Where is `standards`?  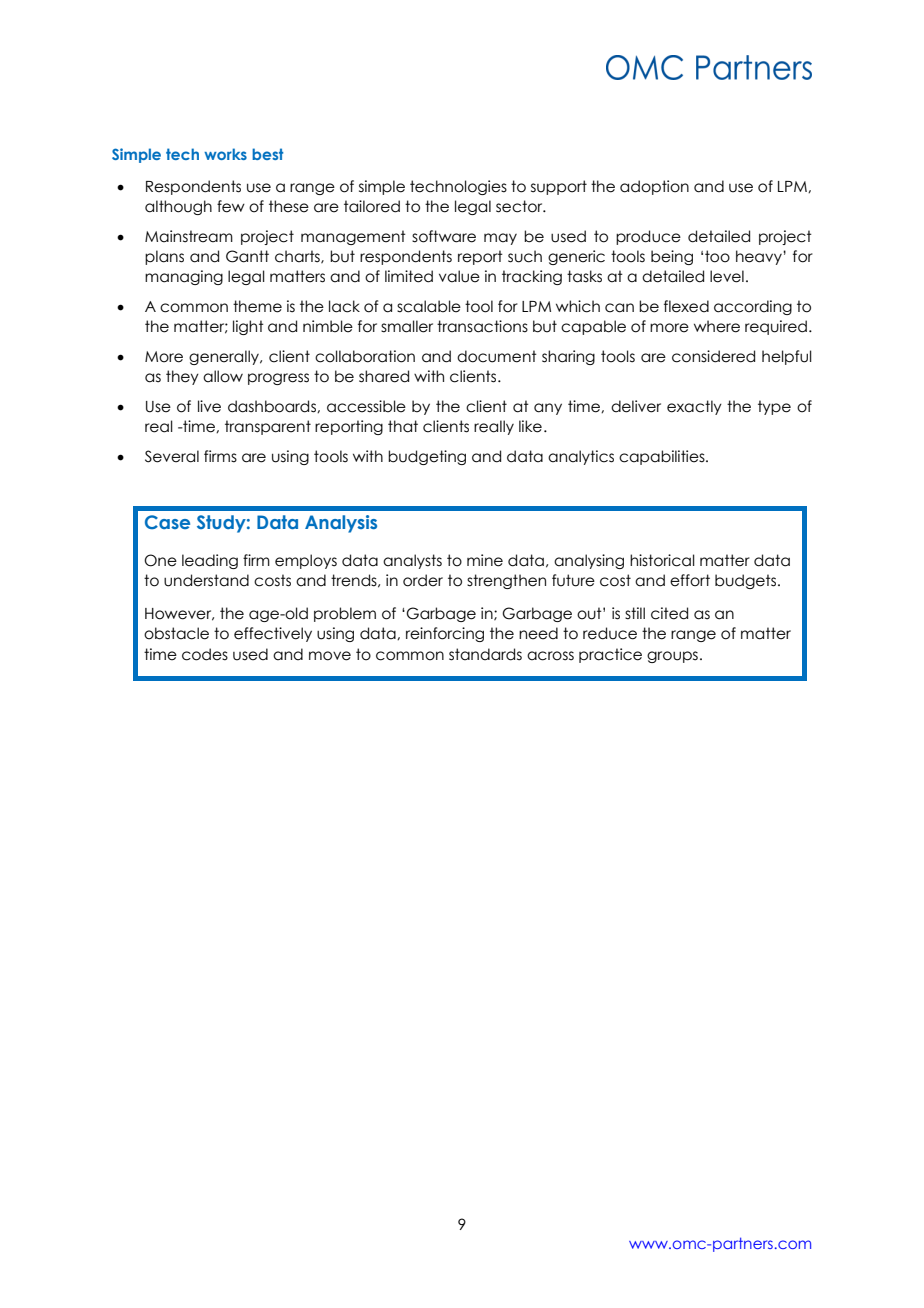
standards is located at coordinates (485, 654).
